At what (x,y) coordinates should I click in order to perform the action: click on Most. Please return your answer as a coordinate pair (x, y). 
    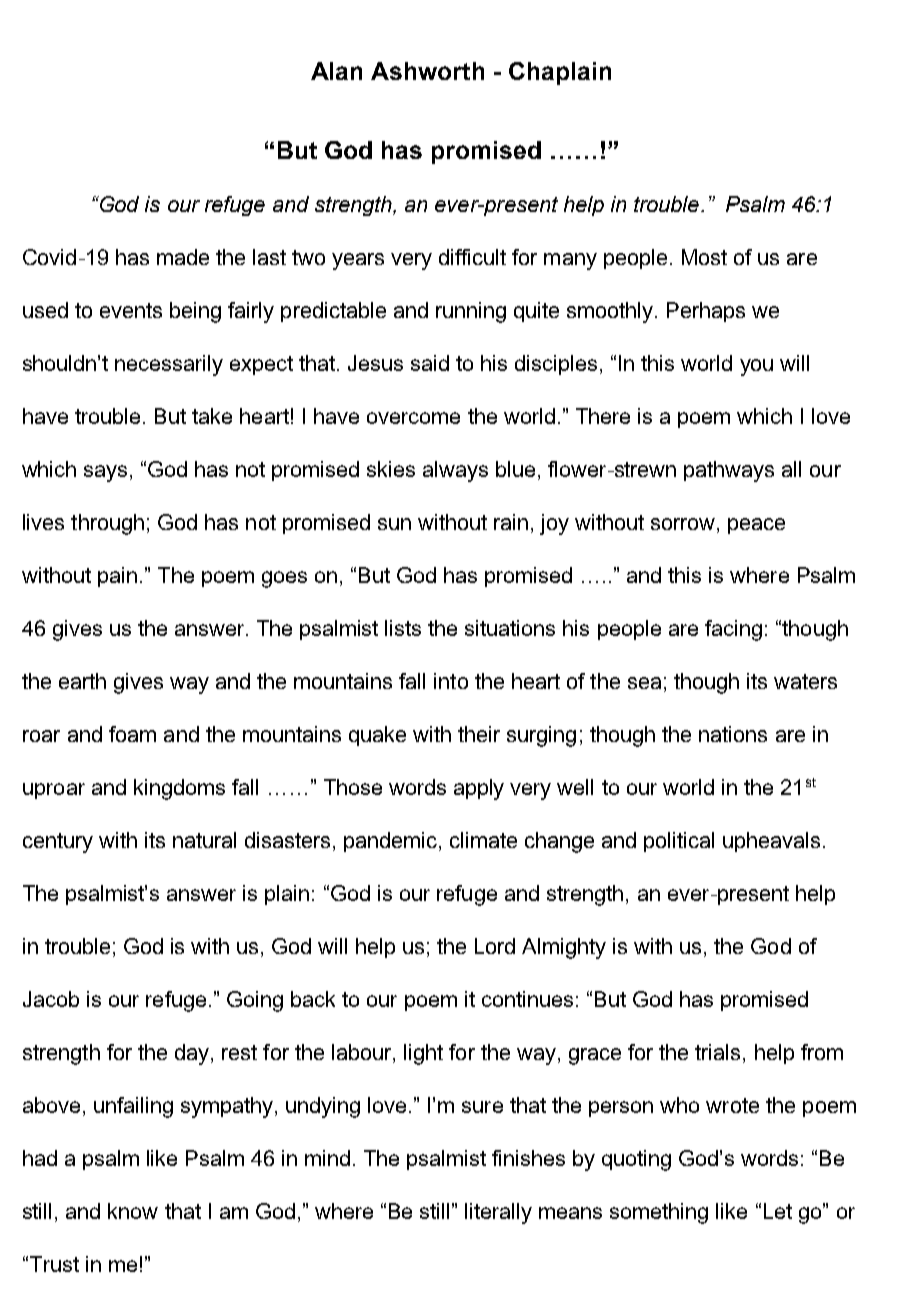
    Looking at the image, I should click on (704, 257).
